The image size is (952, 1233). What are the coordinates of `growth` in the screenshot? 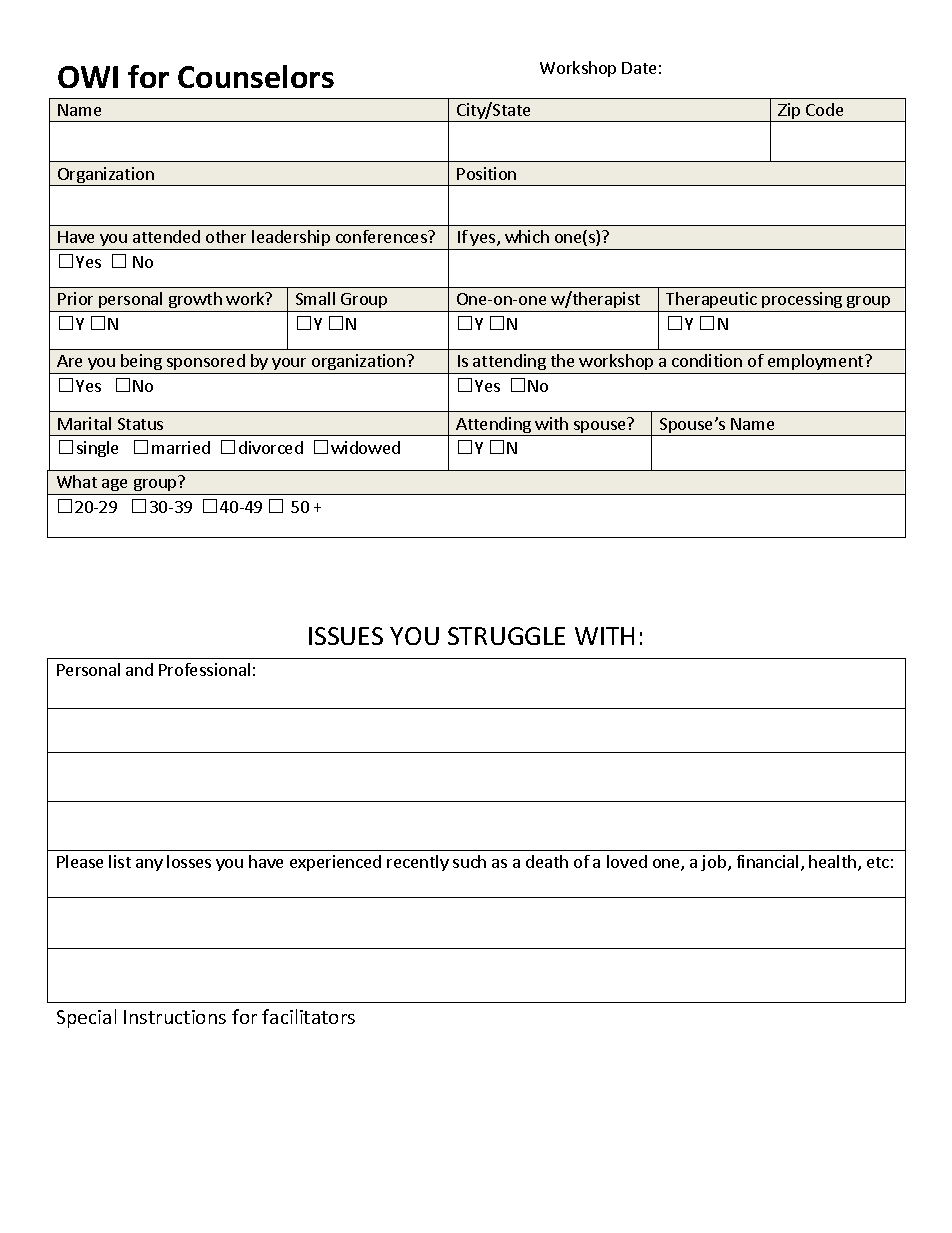 It's located at (195, 302).
